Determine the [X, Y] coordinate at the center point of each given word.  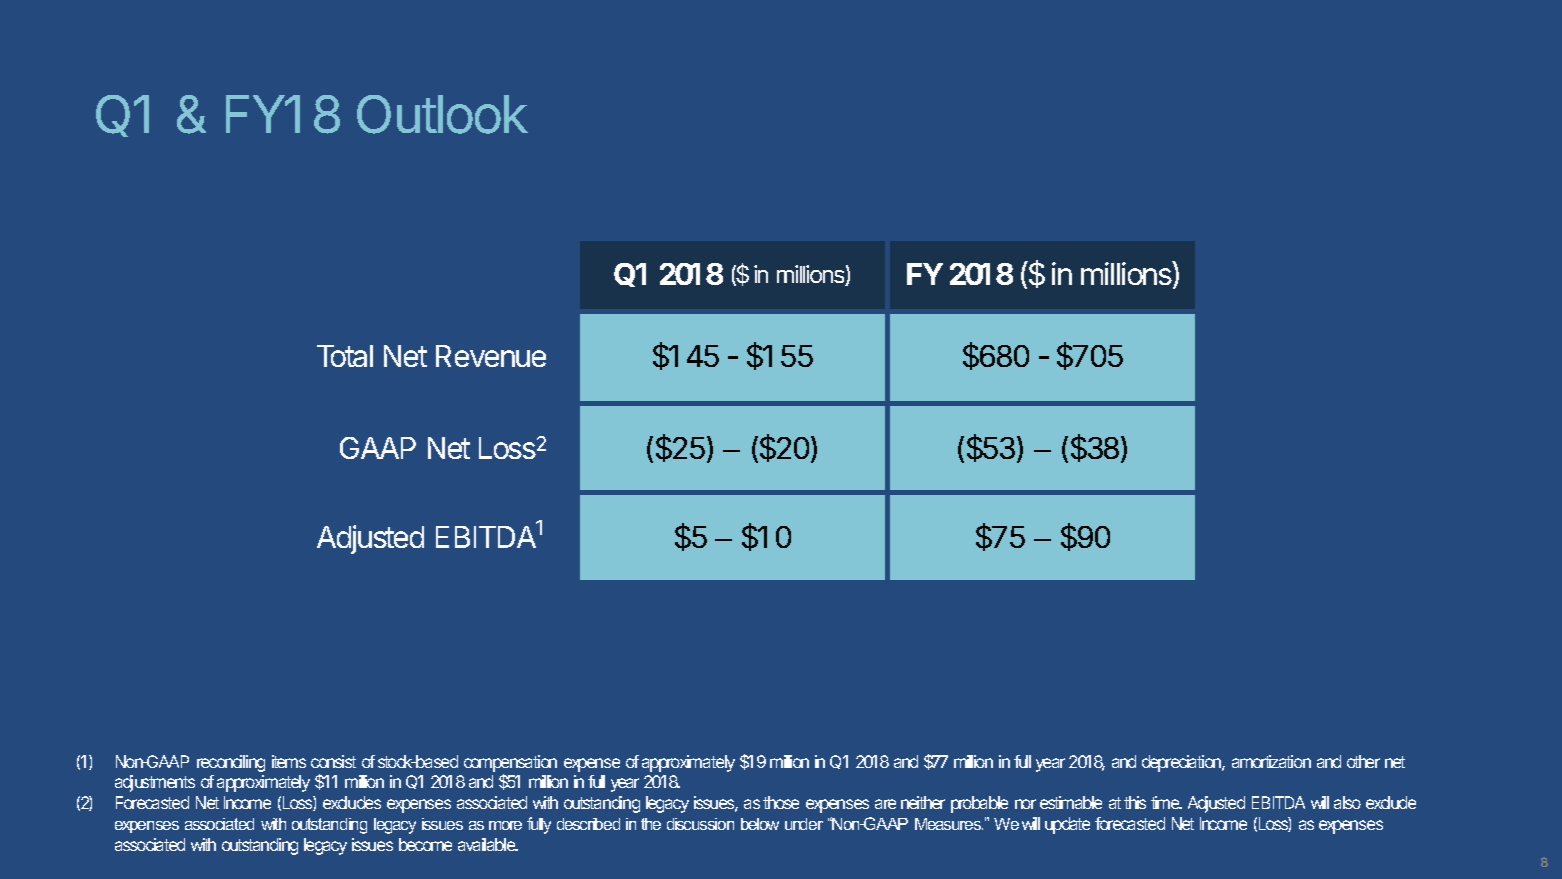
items [289, 761]
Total [345, 356]
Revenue [491, 356]
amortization [1271, 761]
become [425, 844]
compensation [510, 763]
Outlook [442, 114]
